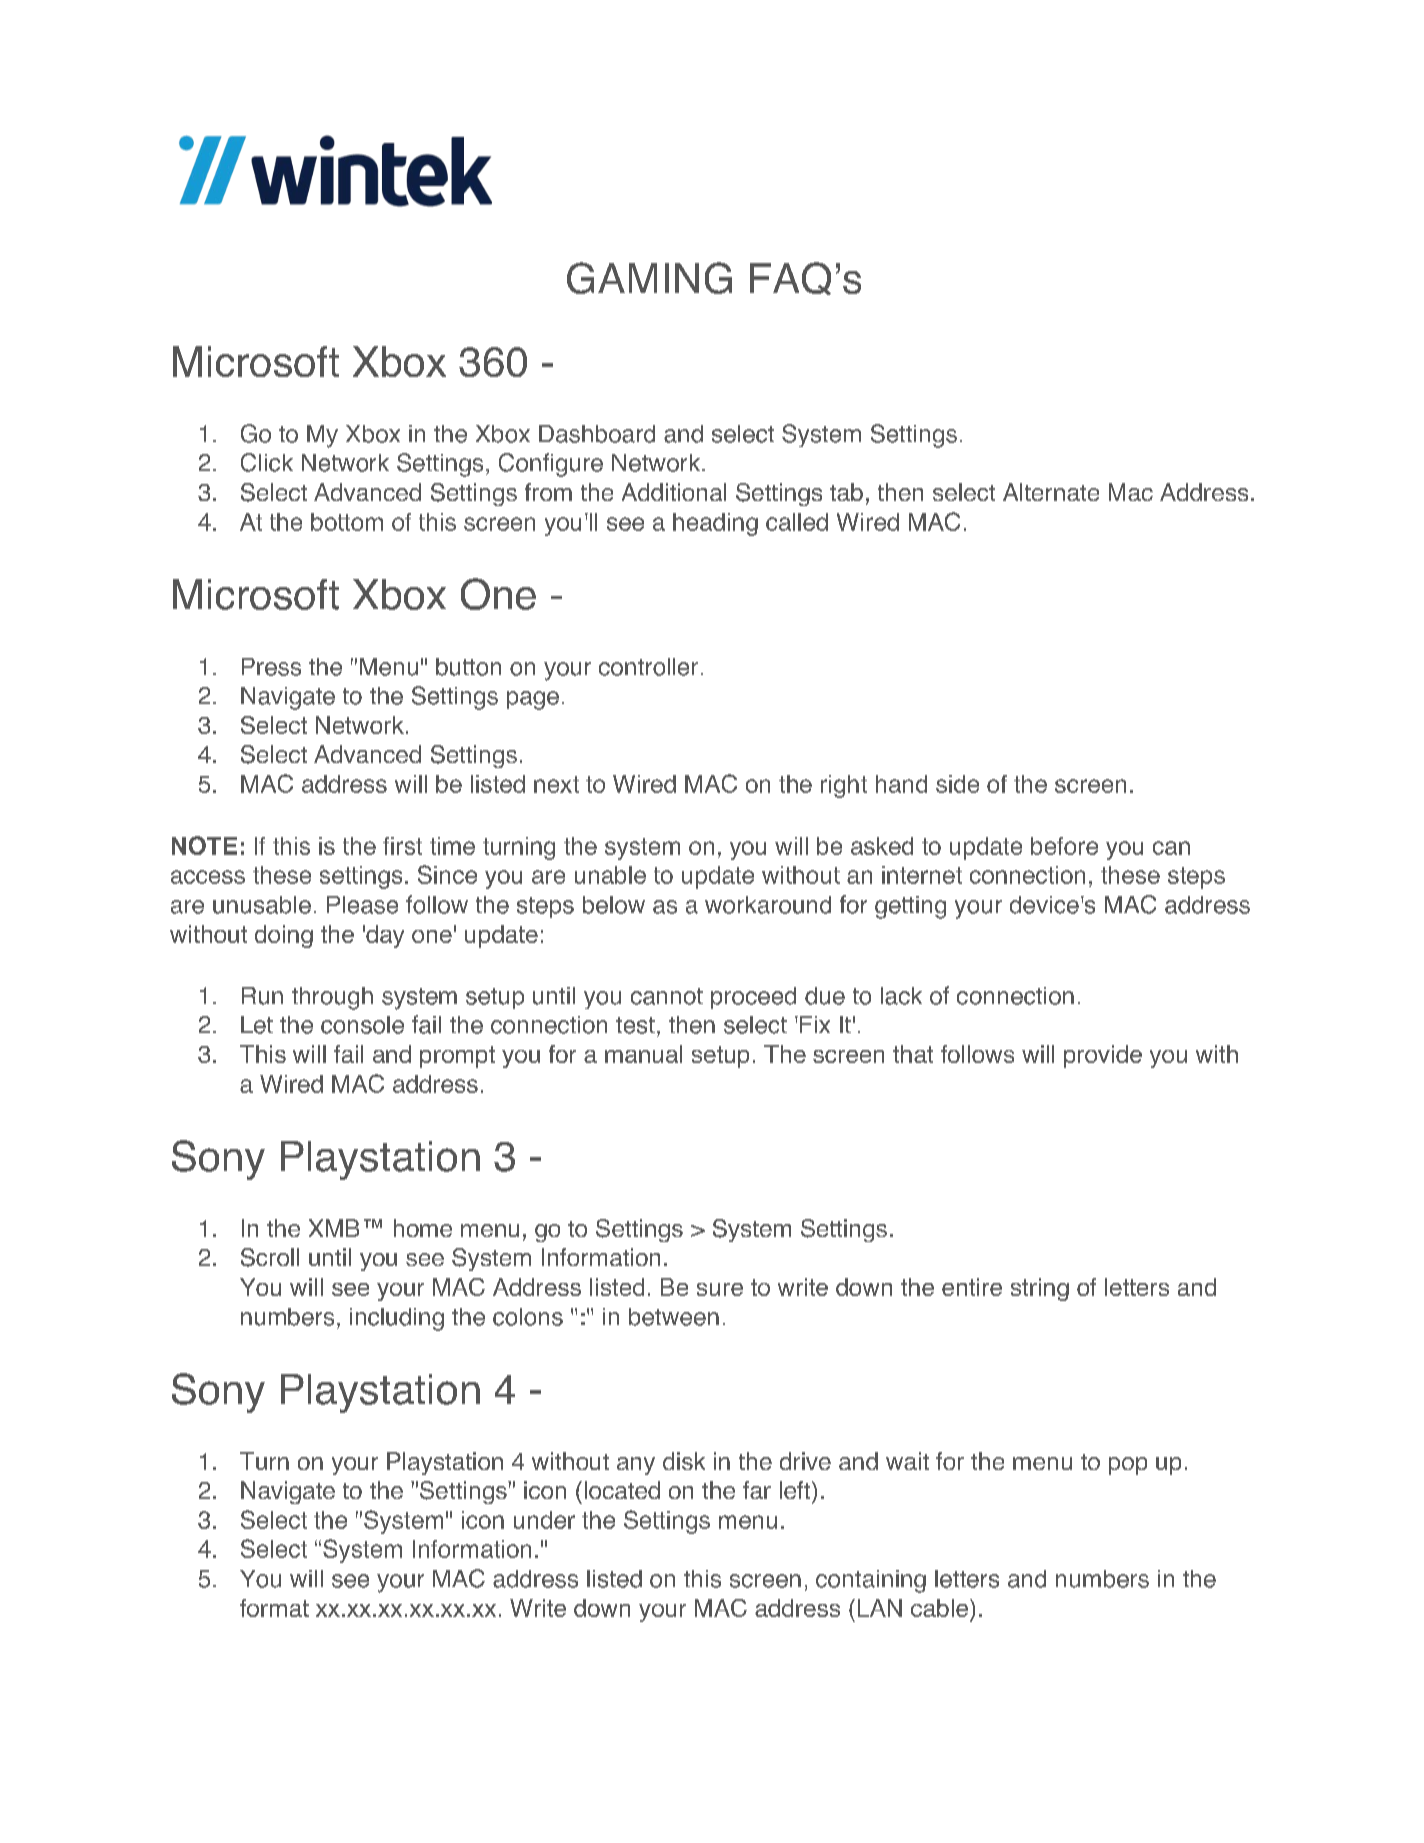 Image resolution: width=1424 pixels, height=1843 pixels. Describe the element at coordinates (284, 936) in the screenshot. I see `doing` at that location.
